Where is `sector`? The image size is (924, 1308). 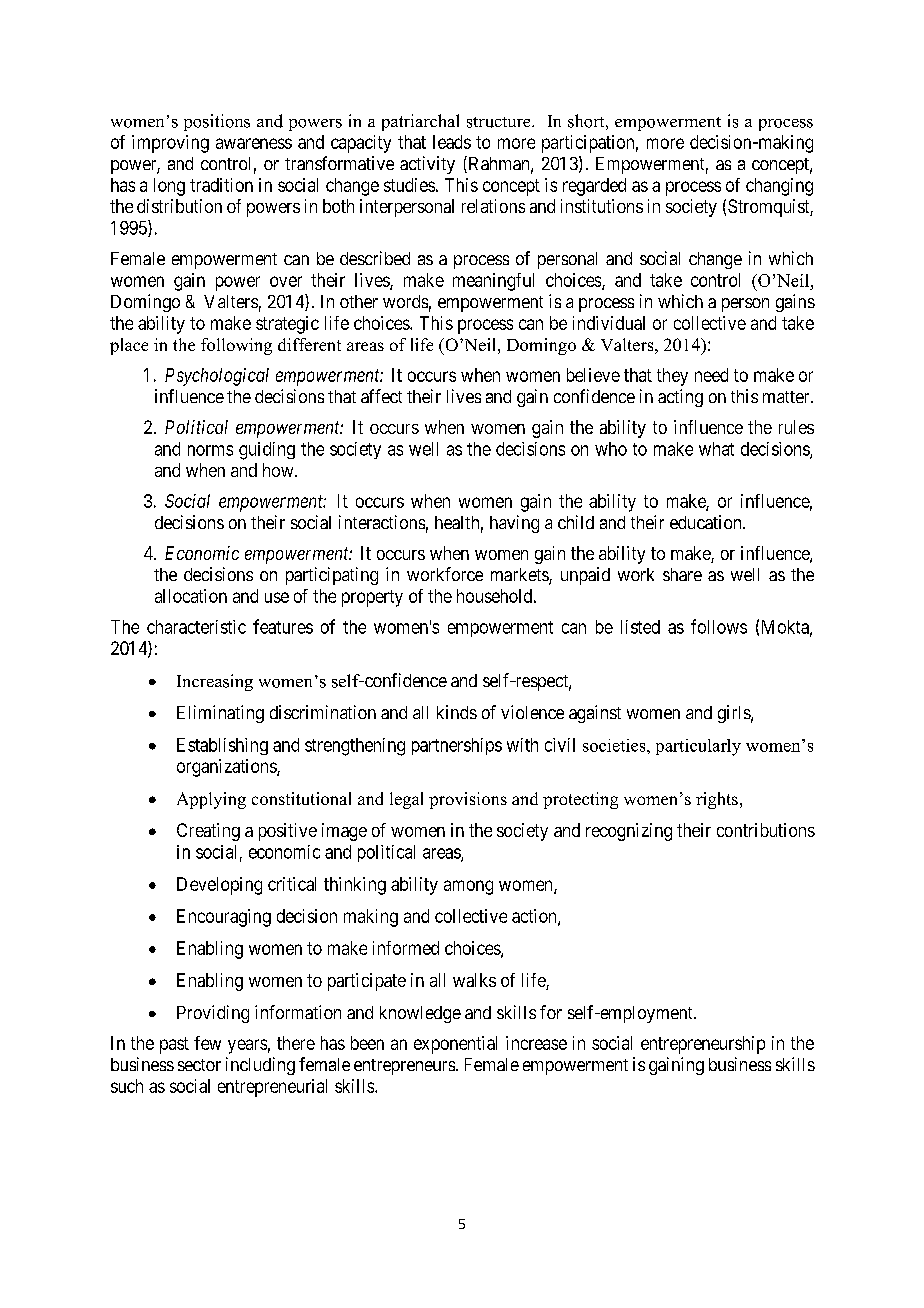 sector is located at coordinates (199, 1065).
